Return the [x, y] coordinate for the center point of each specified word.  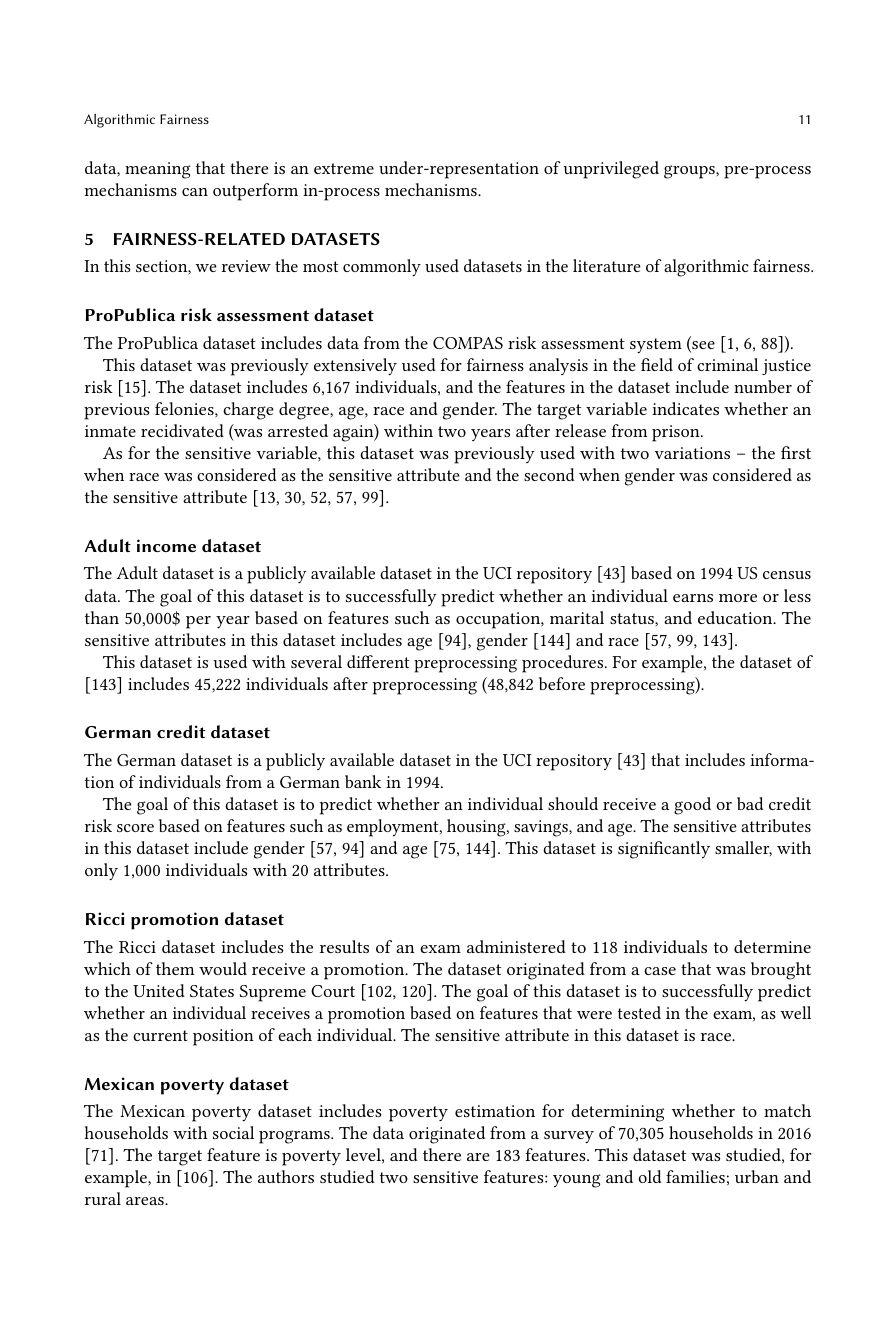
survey [569, 1137]
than [102, 617]
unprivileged [611, 170]
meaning [158, 170]
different [378, 661]
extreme [344, 168]
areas [146, 1201]
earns [693, 598]
